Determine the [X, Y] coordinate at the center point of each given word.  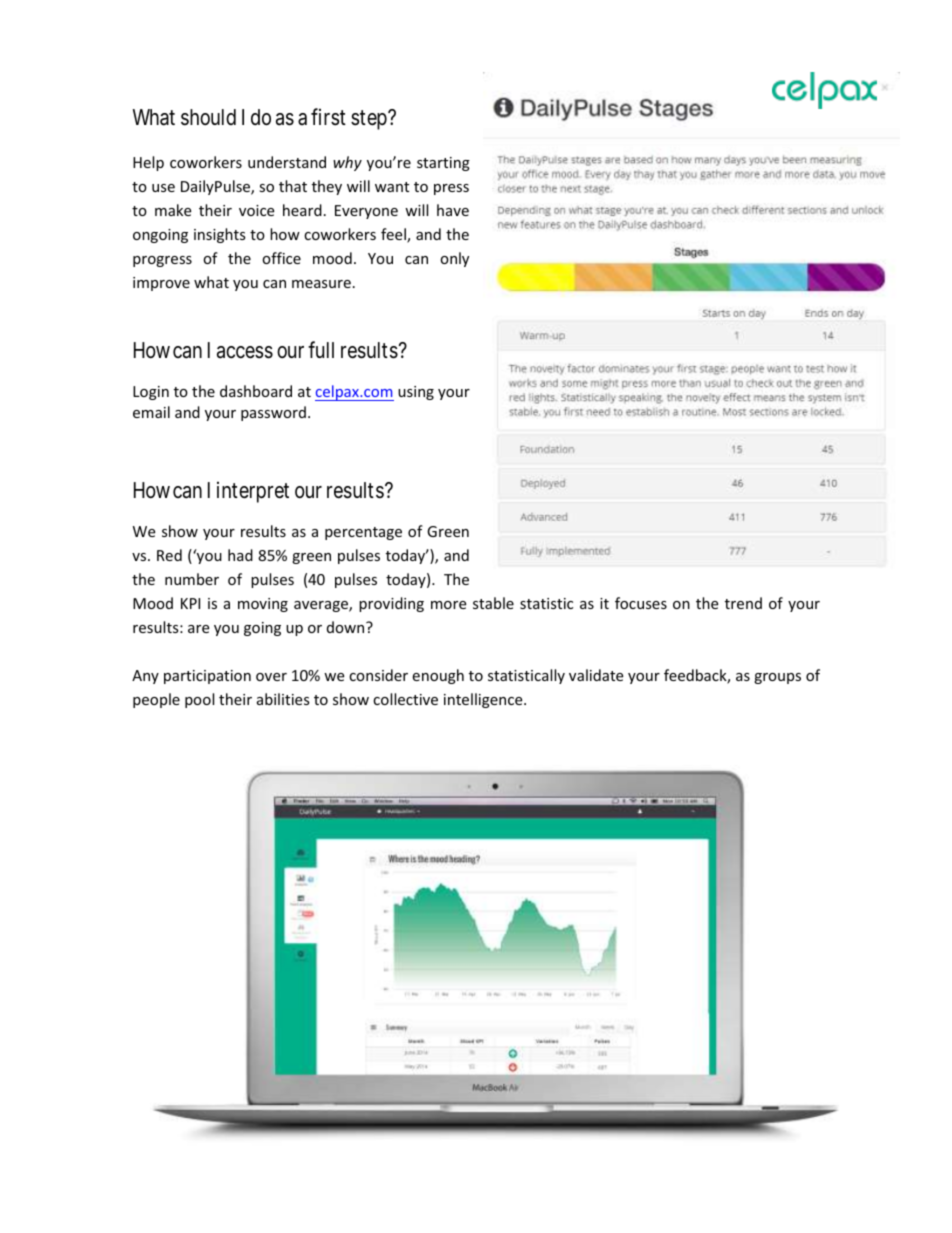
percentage [363, 533]
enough [438, 676]
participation [207, 677]
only [454, 259]
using [416, 393]
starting [443, 164]
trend [743, 603]
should [208, 117]
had [240, 555]
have [453, 210]
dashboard [256, 391]
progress [162, 261]
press [451, 189]
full [321, 349]
